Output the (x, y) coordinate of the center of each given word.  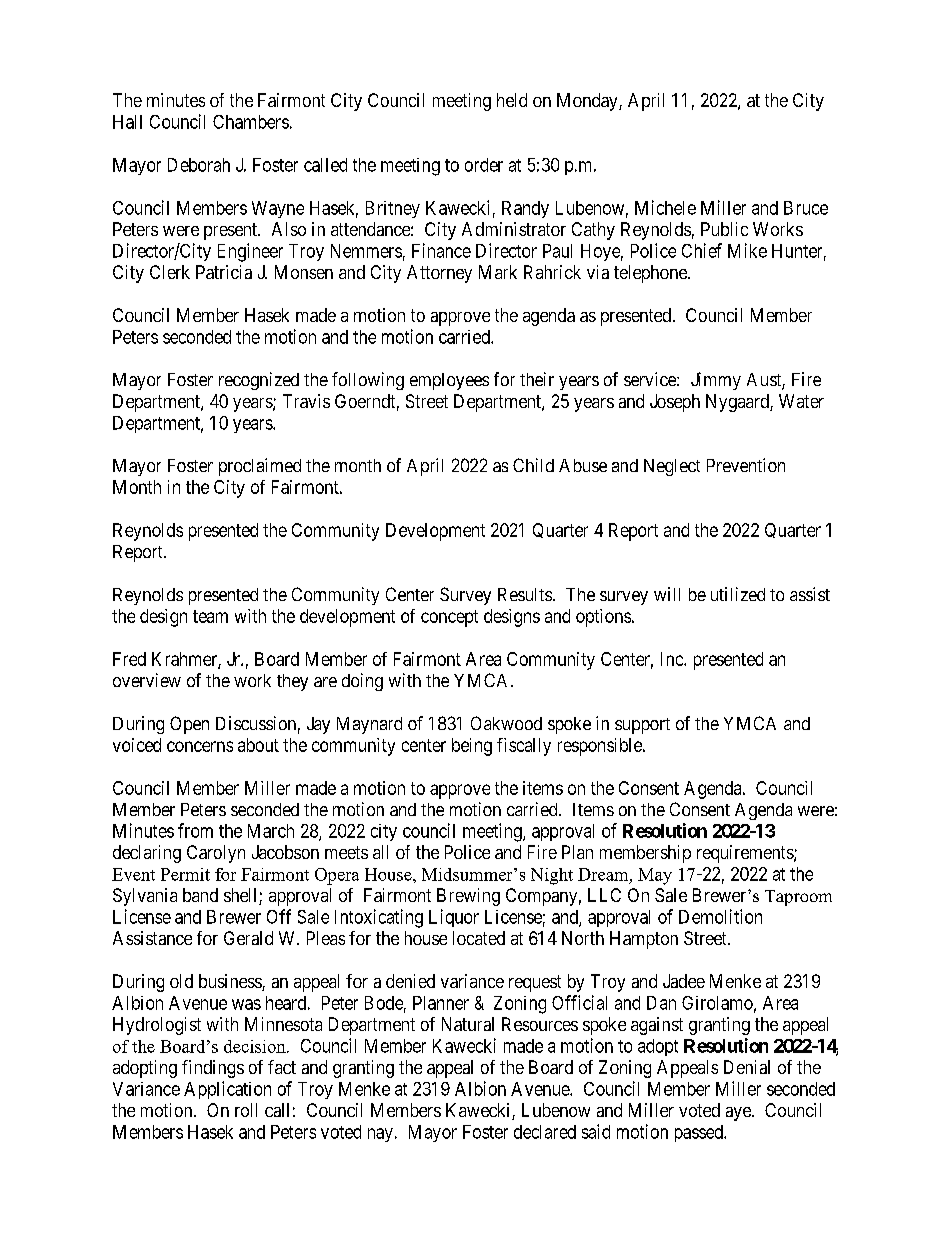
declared (545, 1132)
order (484, 165)
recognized (259, 381)
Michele (665, 207)
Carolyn (216, 854)
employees (449, 381)
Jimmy (716, 381)
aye (739, 1114)
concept (449, 618)
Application (227, 1090)
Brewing (468, 897)
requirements (746, 854)
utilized (738, 594)
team (210, 616)
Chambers (251, 122)
